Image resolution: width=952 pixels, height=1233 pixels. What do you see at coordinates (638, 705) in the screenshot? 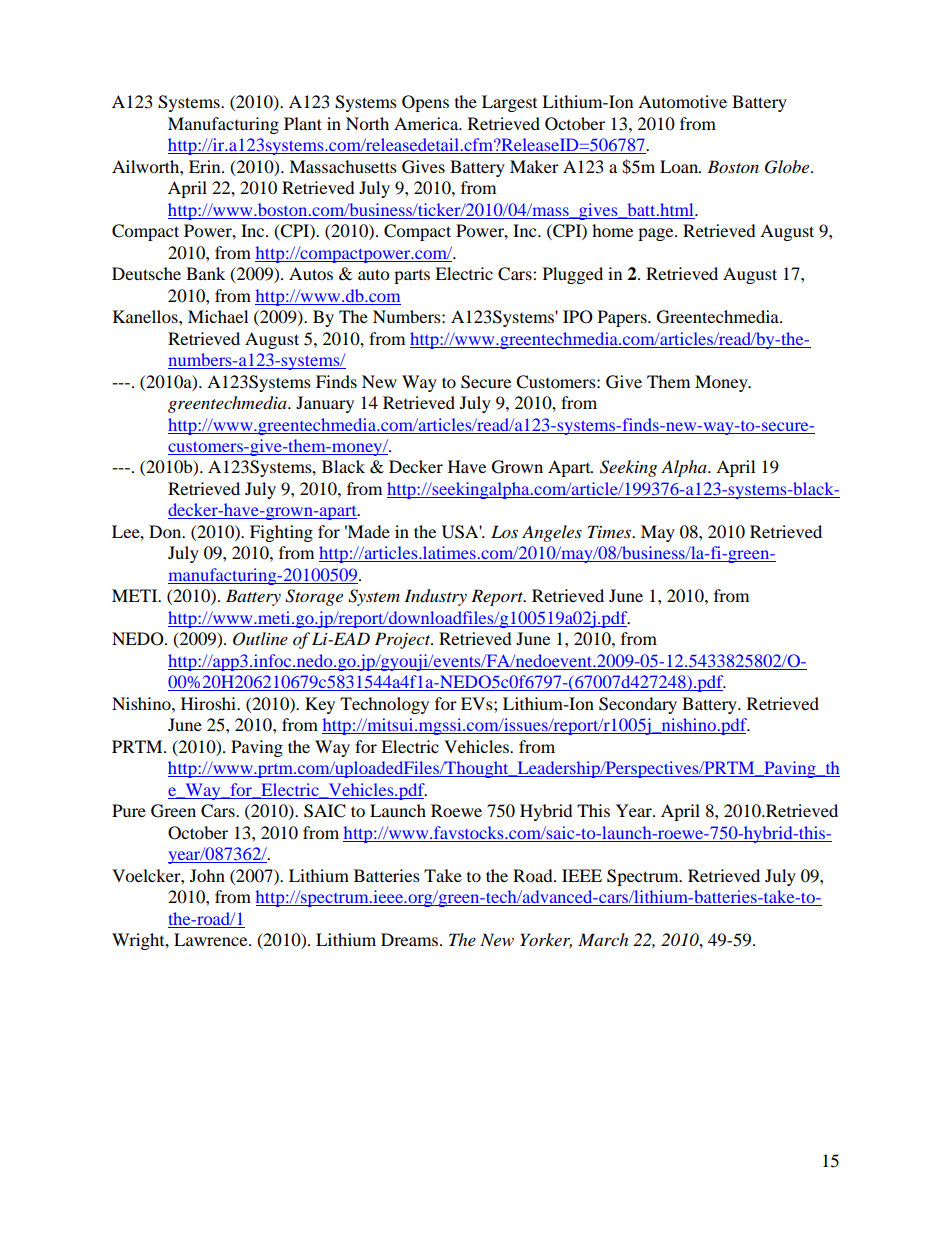
I see `Secondary` at bounding box center [638, 705].
